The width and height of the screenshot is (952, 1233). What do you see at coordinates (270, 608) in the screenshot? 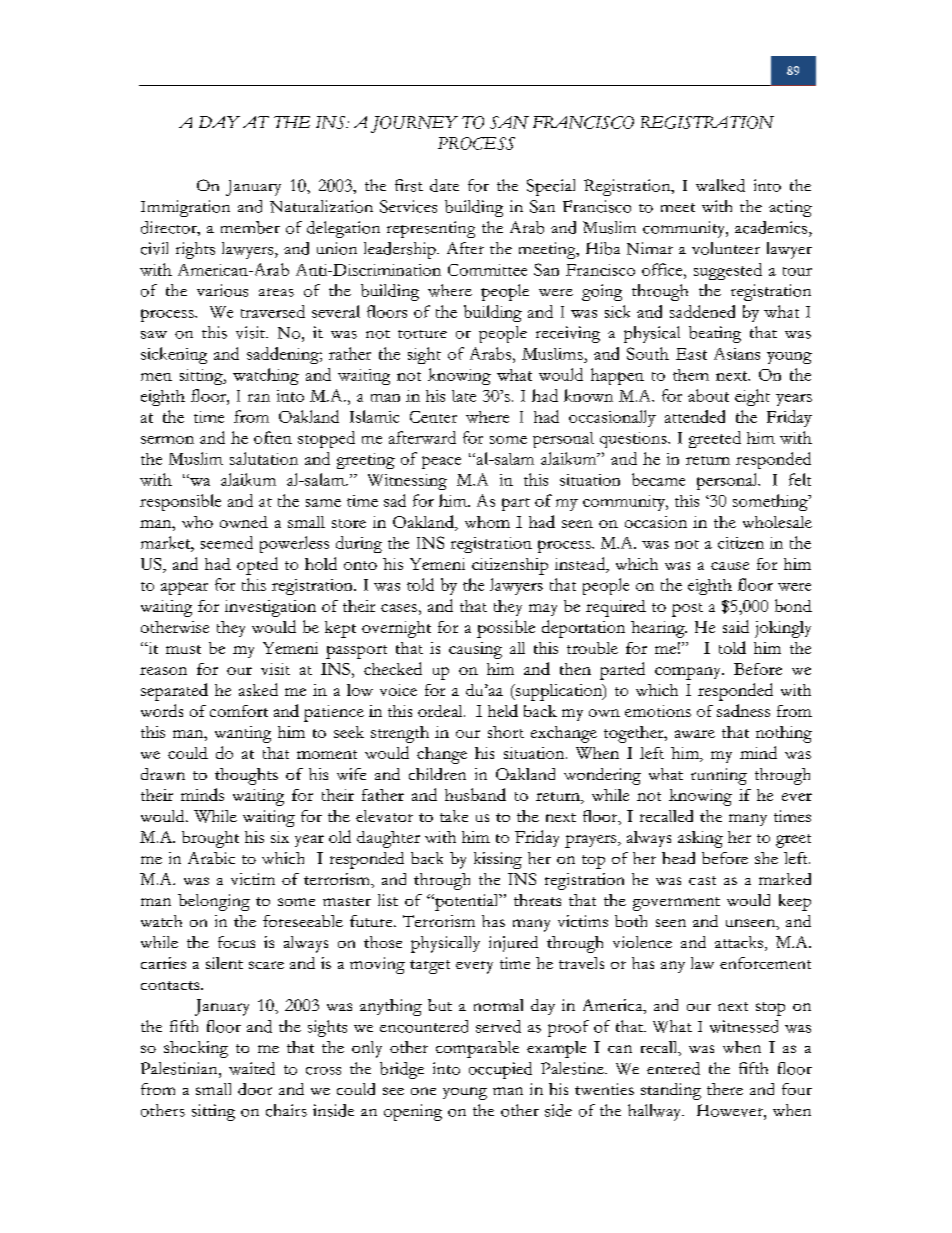
I see `investigation` at bounding box center [270, 608].
